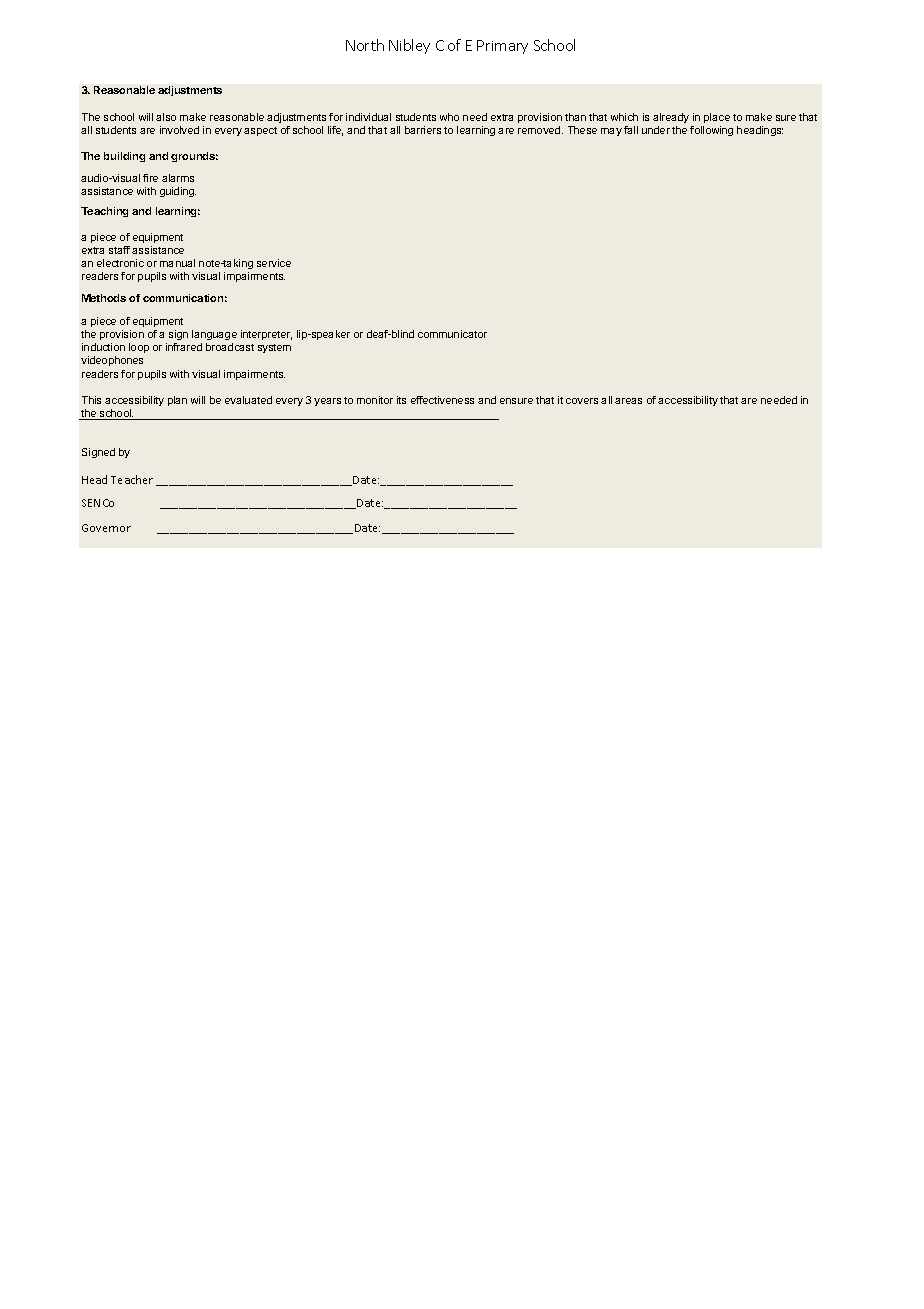 The width and height of the screenshot is (924, 1309). Describe the element at coordinates (132, 479) in the screenshot. I see `Teacher` at that location.
